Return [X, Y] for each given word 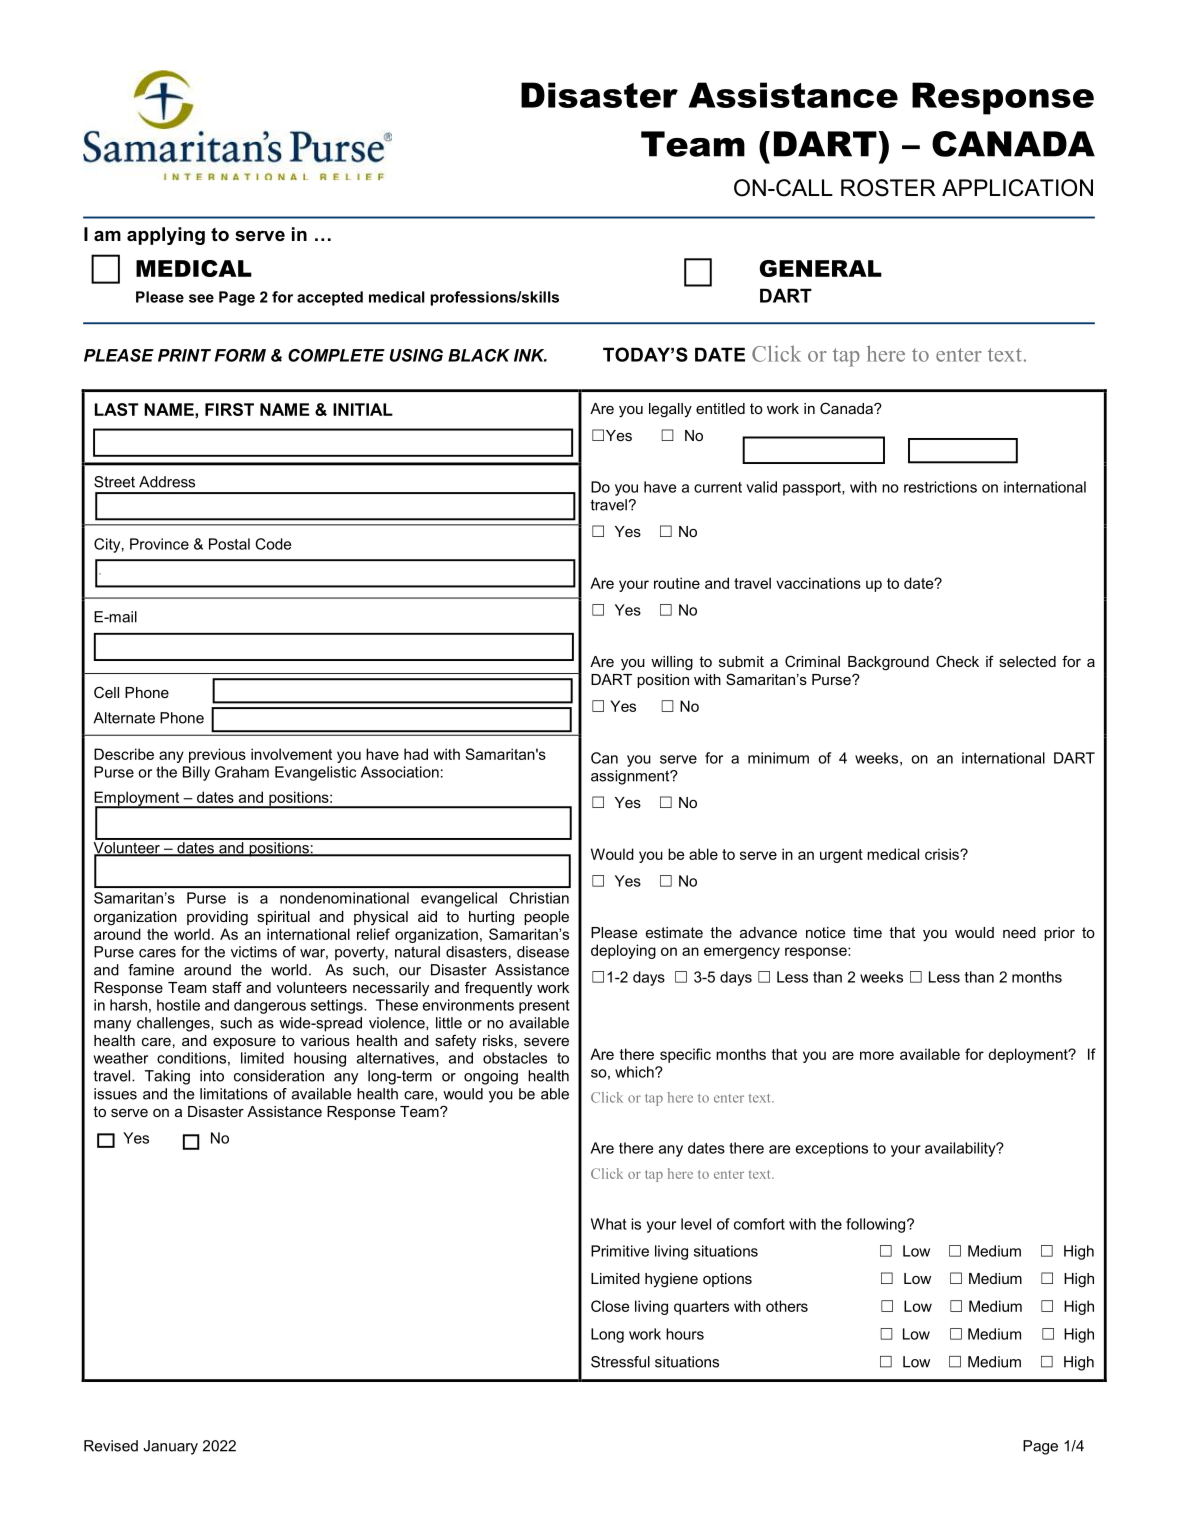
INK [530, 355]
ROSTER [888, 188]
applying [166, 236]
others [787, 1306]
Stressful [620, 1362]
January [170, 1447]
